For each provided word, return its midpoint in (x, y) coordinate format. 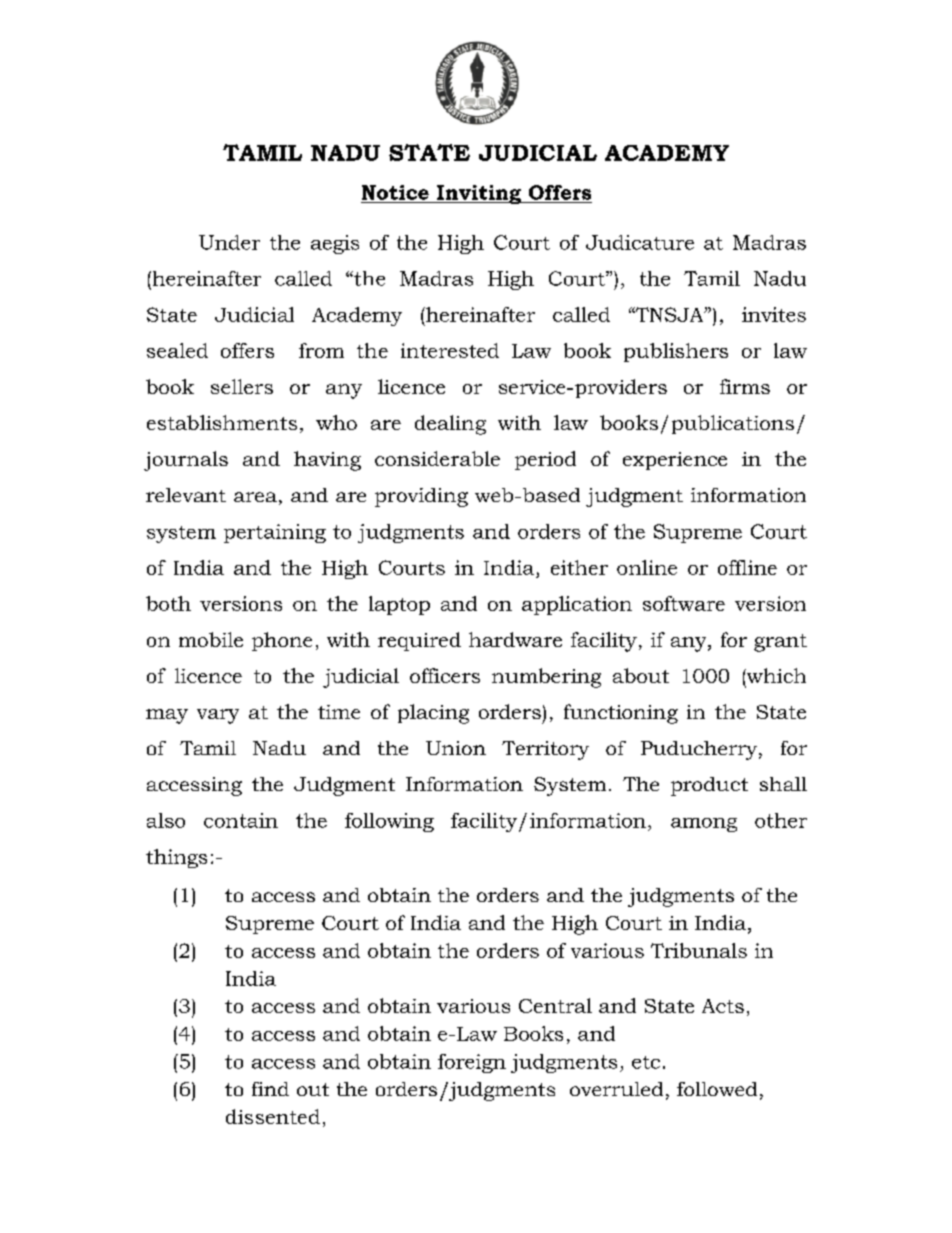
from (321, 350)
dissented (273, 1116)
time (339, 712)
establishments (222, 422)
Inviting (478, 194)
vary (218, 716)
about (641, 675)
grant (780, 643)
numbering (546, 678)
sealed (177, 350)
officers (445, 675)
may (167, 716)
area (255, 497)
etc (646, 1062)
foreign (472, 1063)
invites (774, 314)
